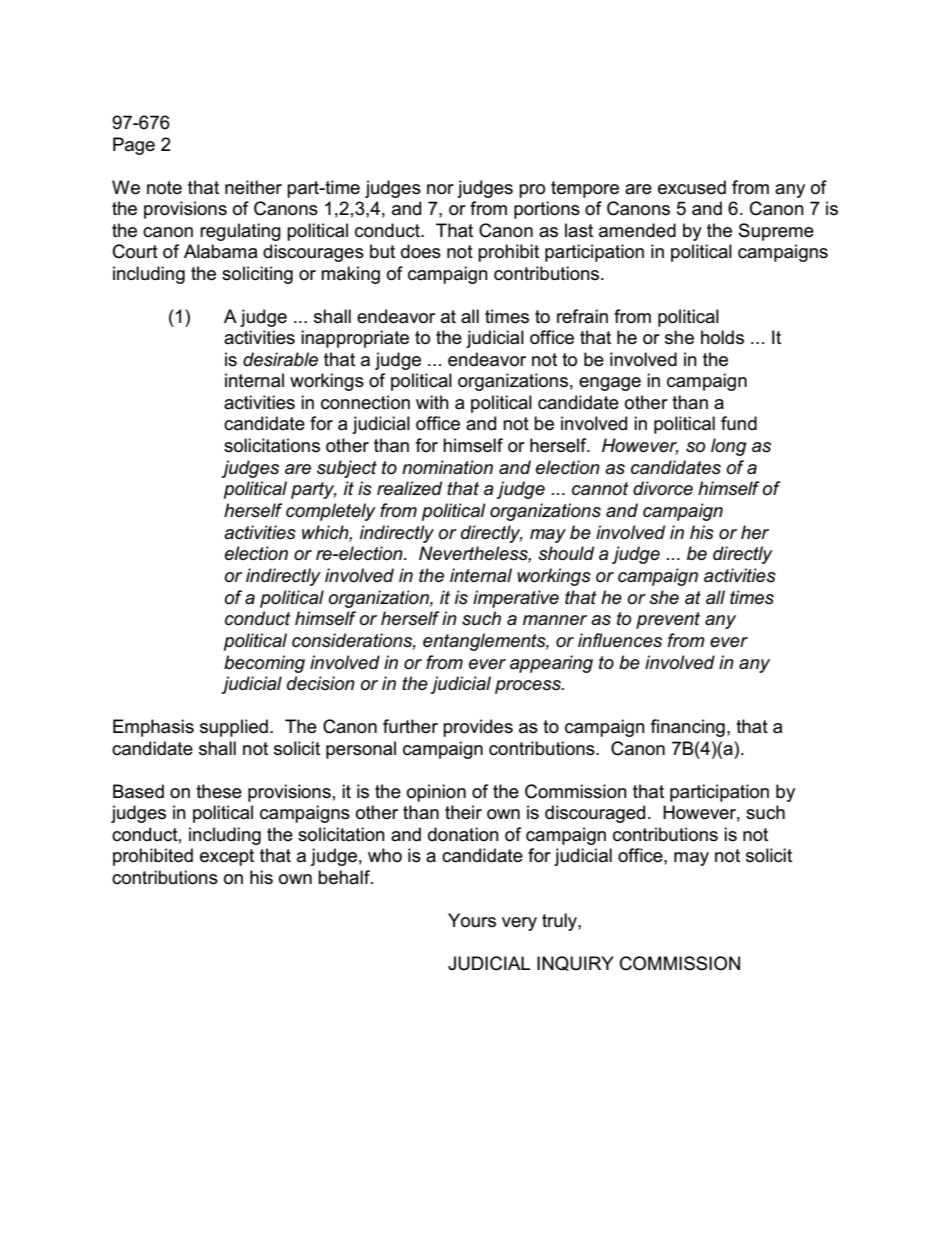 The height and width of the screenshot is (1233, 952). What do you see at coordinates (432, 402) in the screenshot?
I see `with` at bounding box center [432, 402].
